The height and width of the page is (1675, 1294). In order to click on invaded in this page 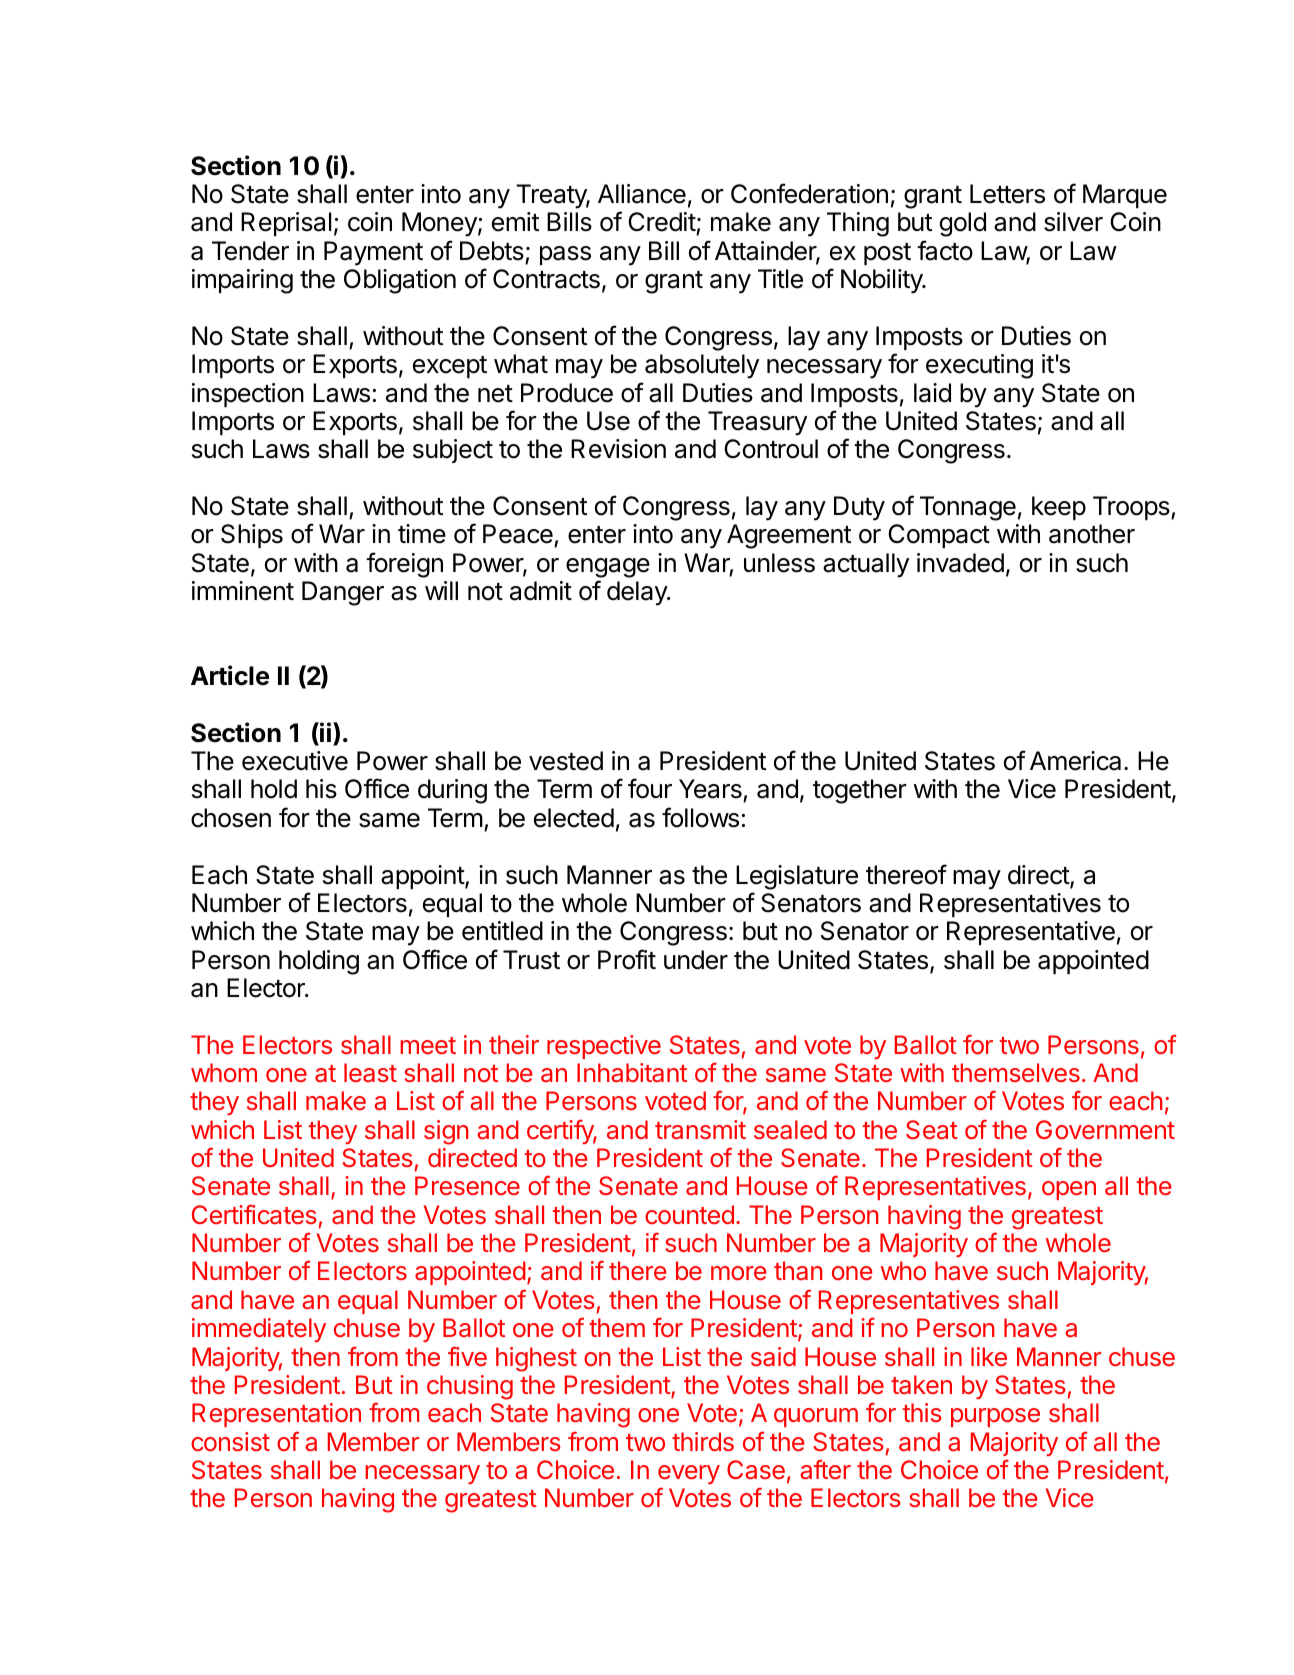, I will do `click(960, 563)`.
